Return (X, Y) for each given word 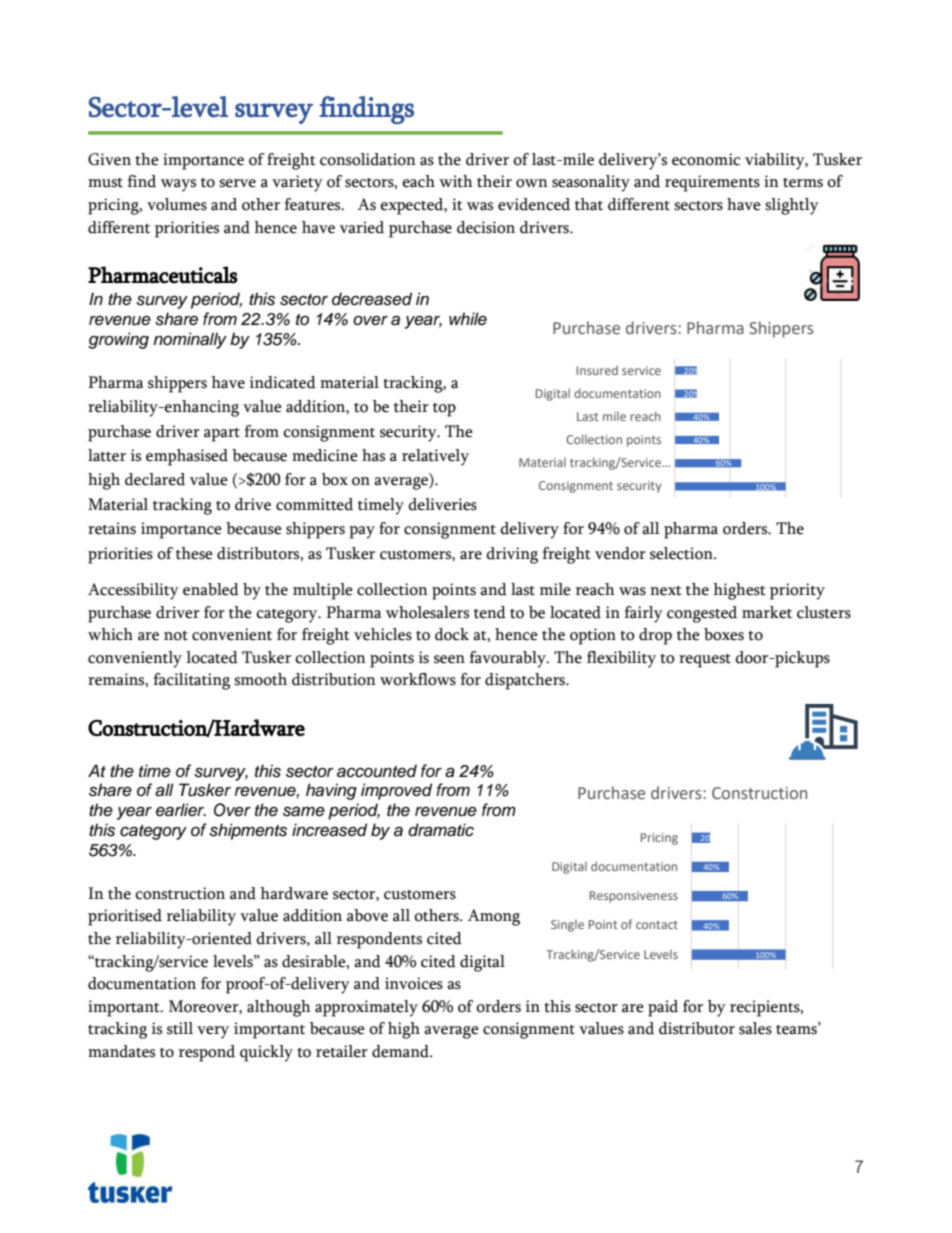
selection (682, 553)
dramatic (441, 830)
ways (178, 185)
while (468, 319)
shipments (248, 831)
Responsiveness (634, 897)
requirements (712, 183)
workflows (418, 679)
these (194, 553)
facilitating (191, 681)
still (180, 1028)
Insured (597, 370)
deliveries (442, 504)
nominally (190, 340)
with (456, 181)
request (705, 661)
